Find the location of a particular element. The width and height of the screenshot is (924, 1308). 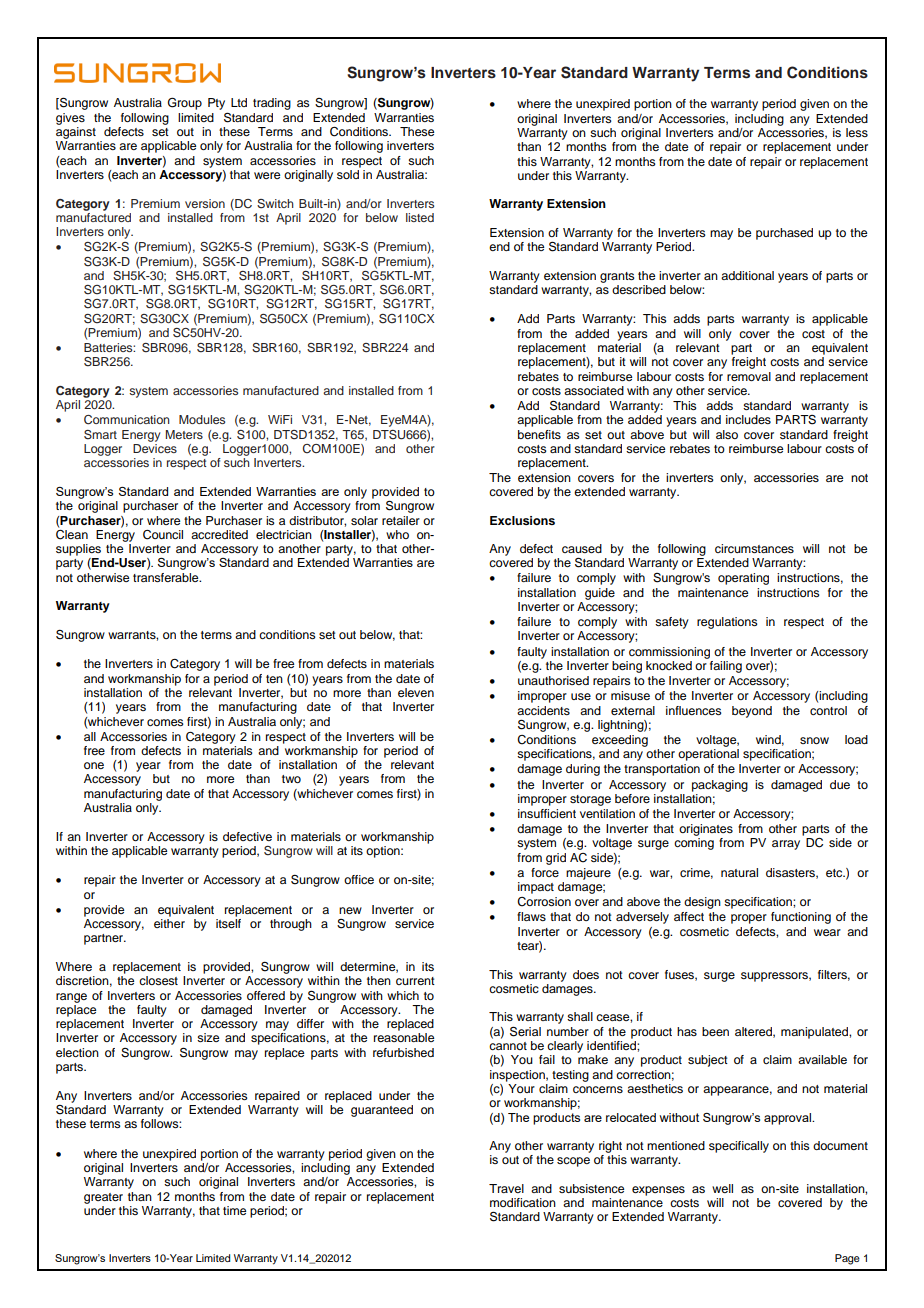

greater is located at coordinates (103, 1198).
